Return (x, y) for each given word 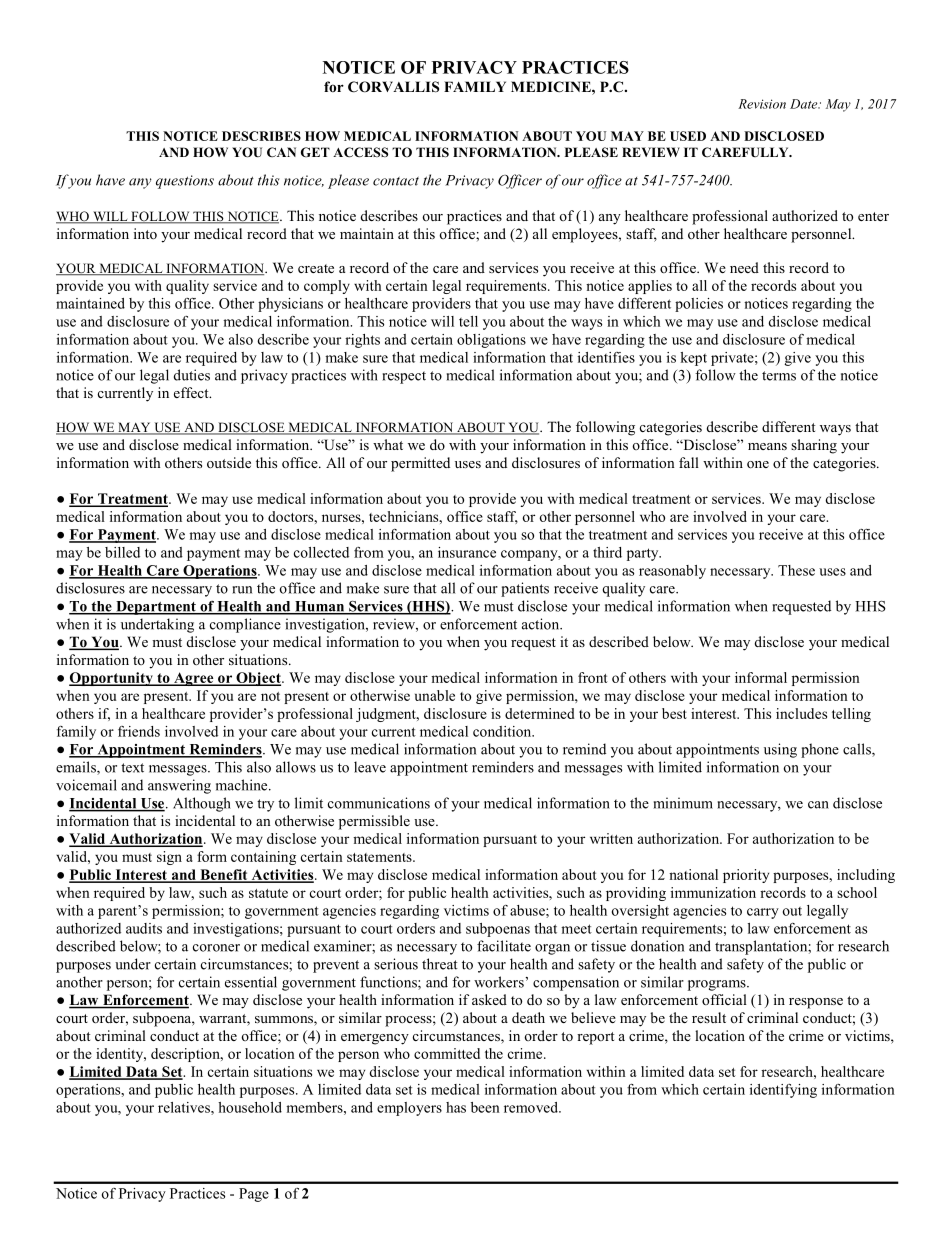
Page (254, 1195)
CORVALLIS (393, 87)
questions (185, 182)
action (542, 624)
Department (156, 608)
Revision (762, 104)
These (796, 570)
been (485, 1107)
